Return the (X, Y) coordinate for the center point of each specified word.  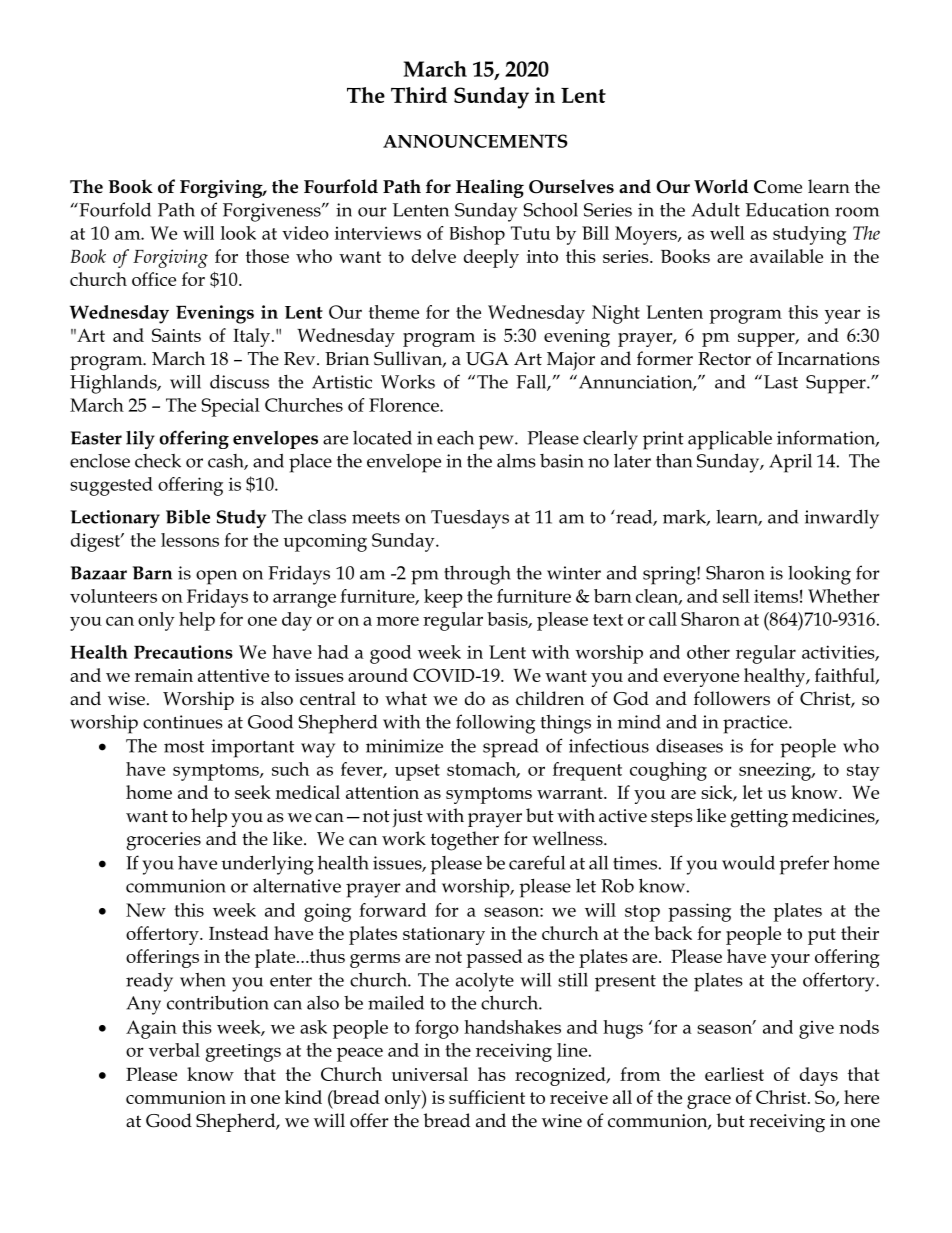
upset (417, 772)
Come (778, 187)
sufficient (487, 1097)
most (184, 747)
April (790, 463)
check (158, 461)
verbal (174, 1050)
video (305, 233)
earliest (734, 1074)
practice (756, 724)
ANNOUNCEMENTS (475, 141)
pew (497, 442)
